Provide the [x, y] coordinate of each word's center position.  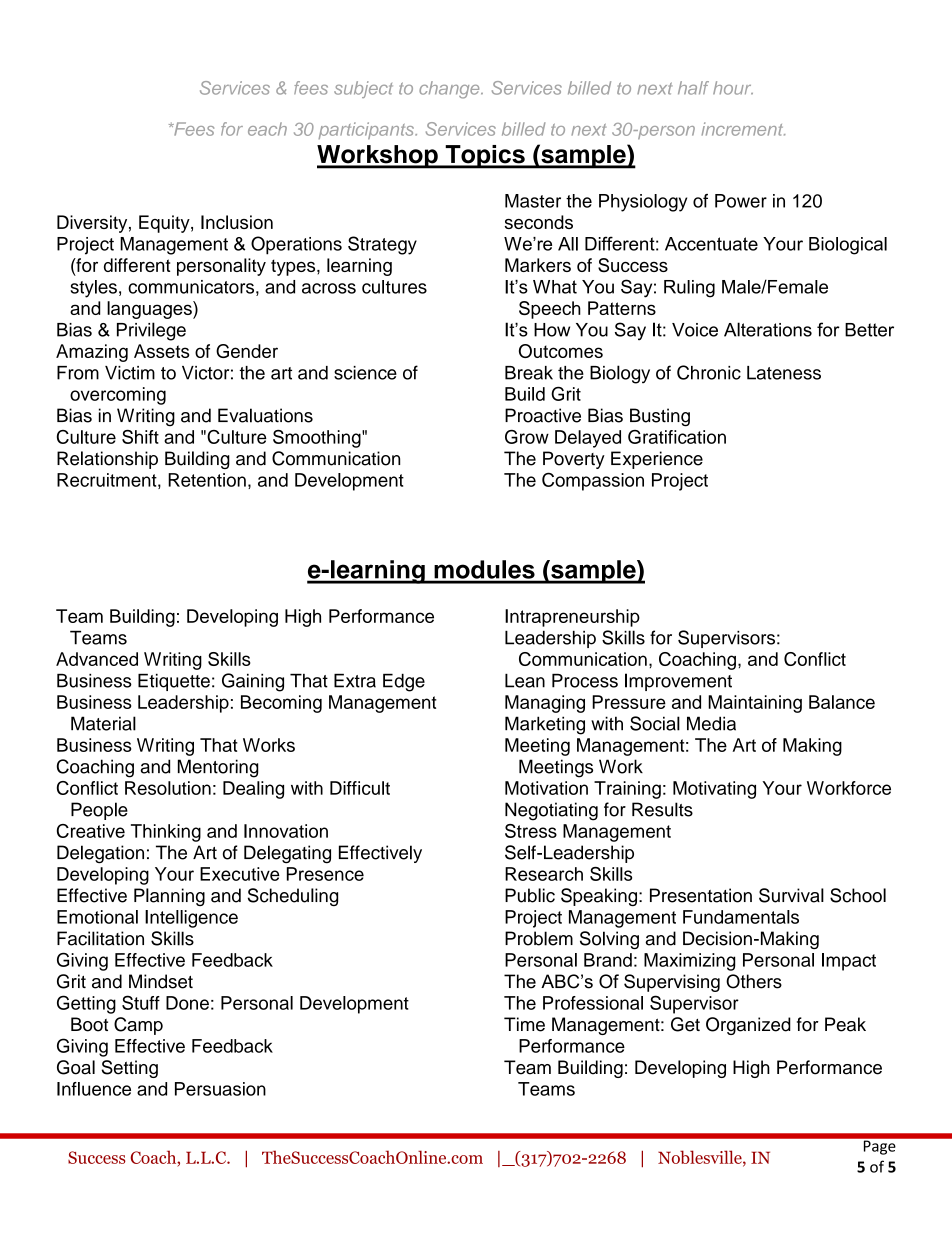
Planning [169, 897]
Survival [791, 895]
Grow [527, 437]
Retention [207, 480]
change [450, 90]
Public [530, 895]
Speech [550, 310]
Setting [129, 1069]
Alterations [768, 329]
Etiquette [174, 682]
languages [150, 310]
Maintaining [755, 704]
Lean [525, 681]
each [267, 129]
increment [744, 129]
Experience [657, 460]
